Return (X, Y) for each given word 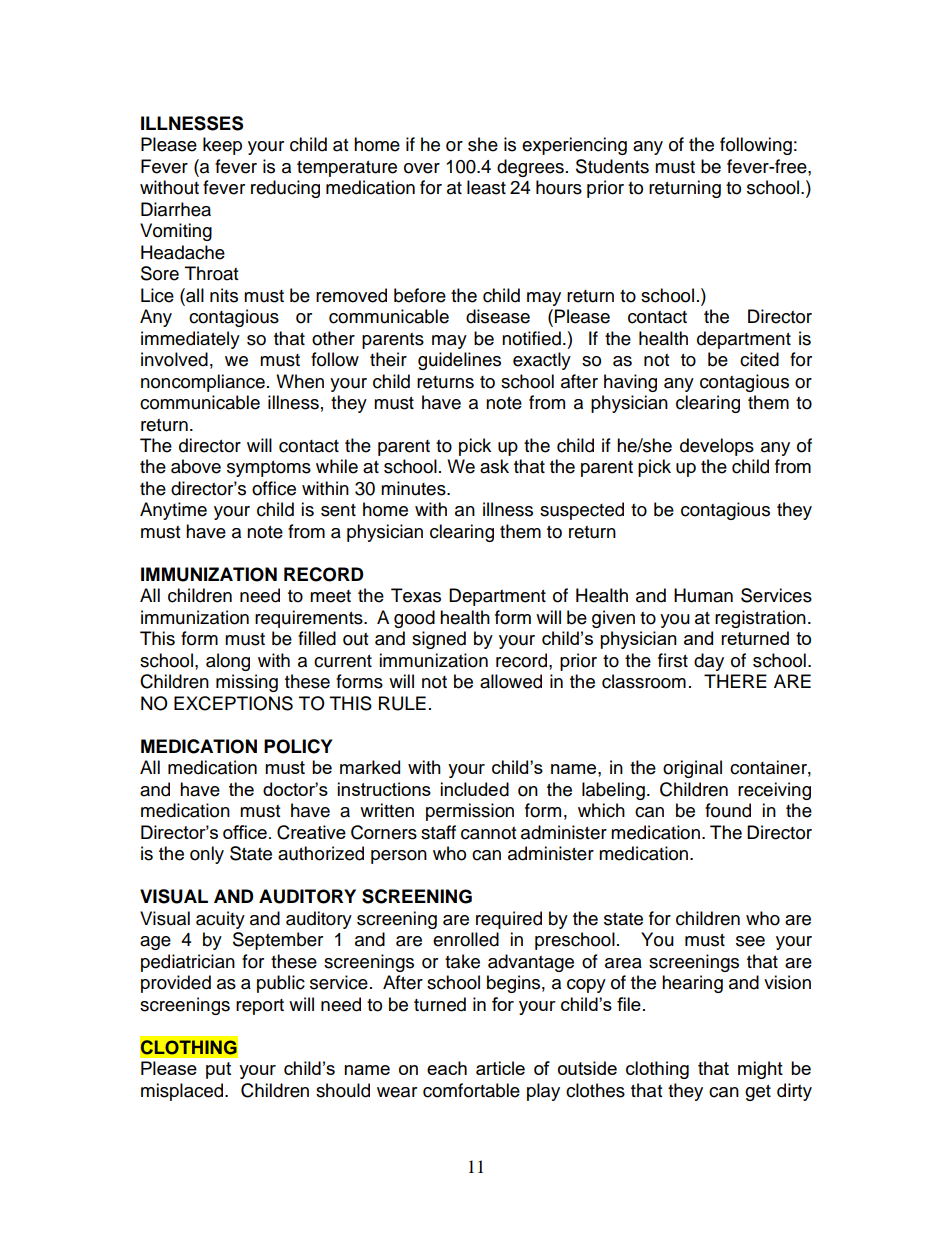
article (500, 1068)
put (218, 1070)
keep (222, 146)
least (486, 187)
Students (612, 166)
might (760, 1070)
